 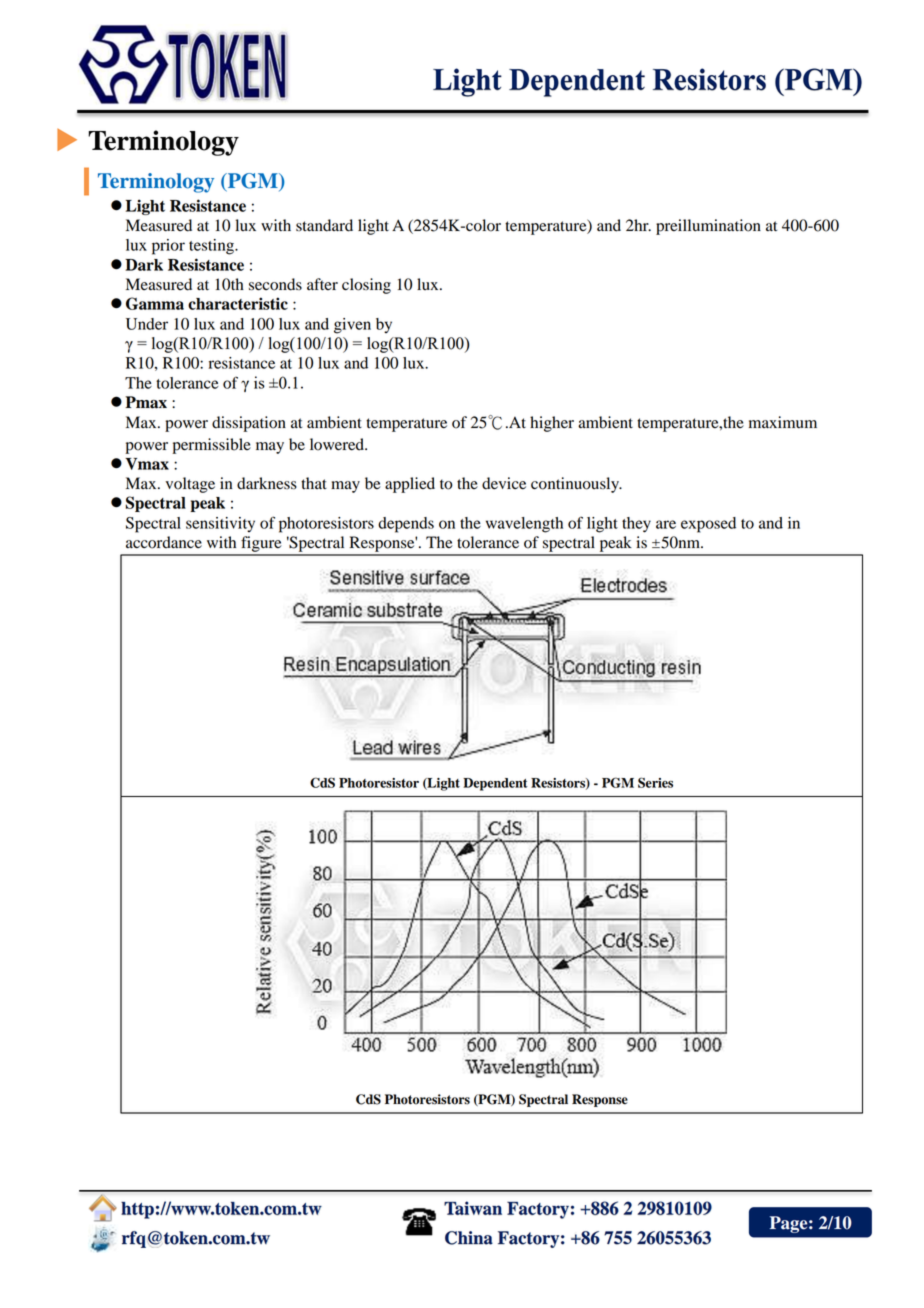 What do you see at coordinates (366, 286) in the document?
I see `closing` at bounding box center [366, 286].
